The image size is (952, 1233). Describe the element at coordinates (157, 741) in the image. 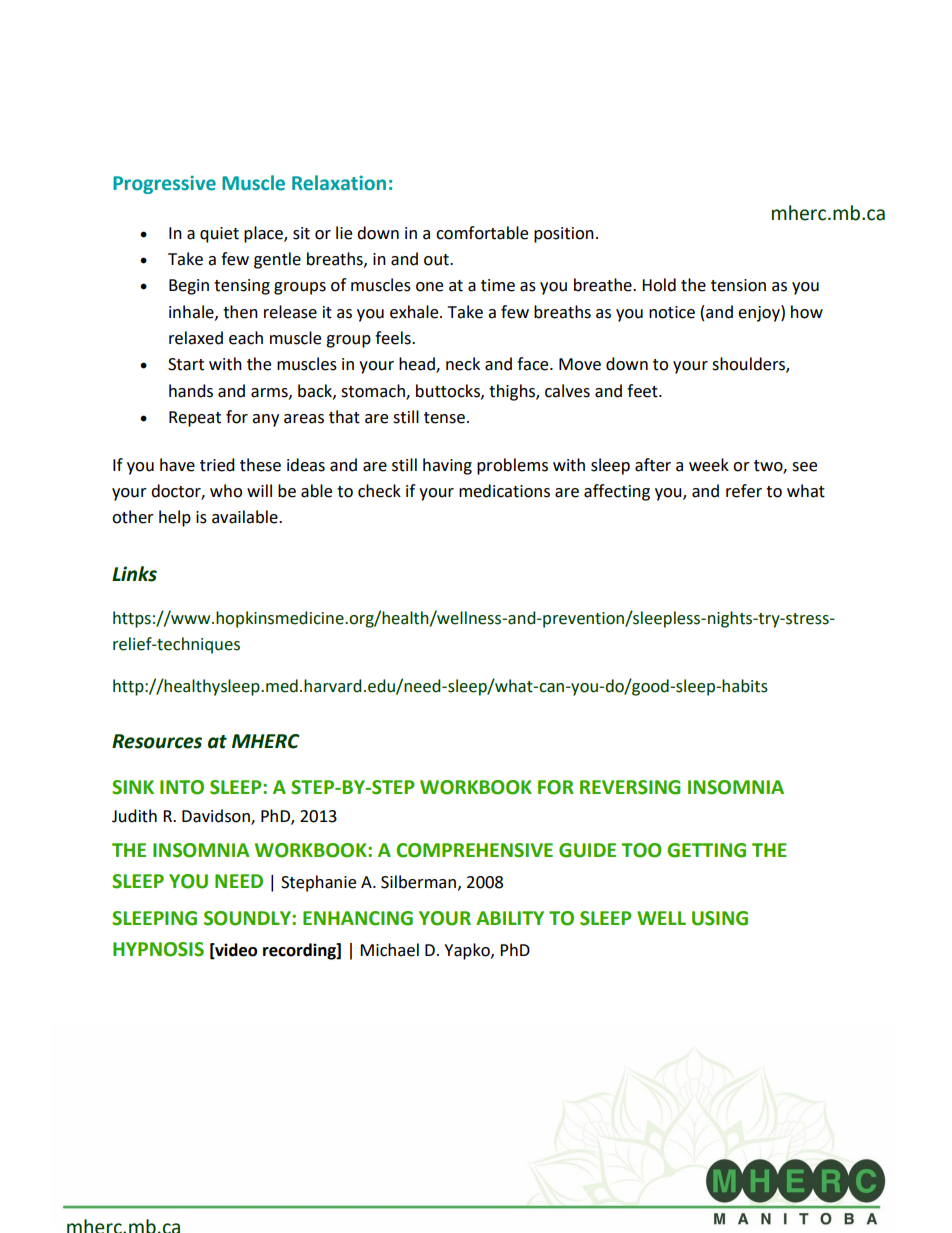

I see `Resources` at that location.
